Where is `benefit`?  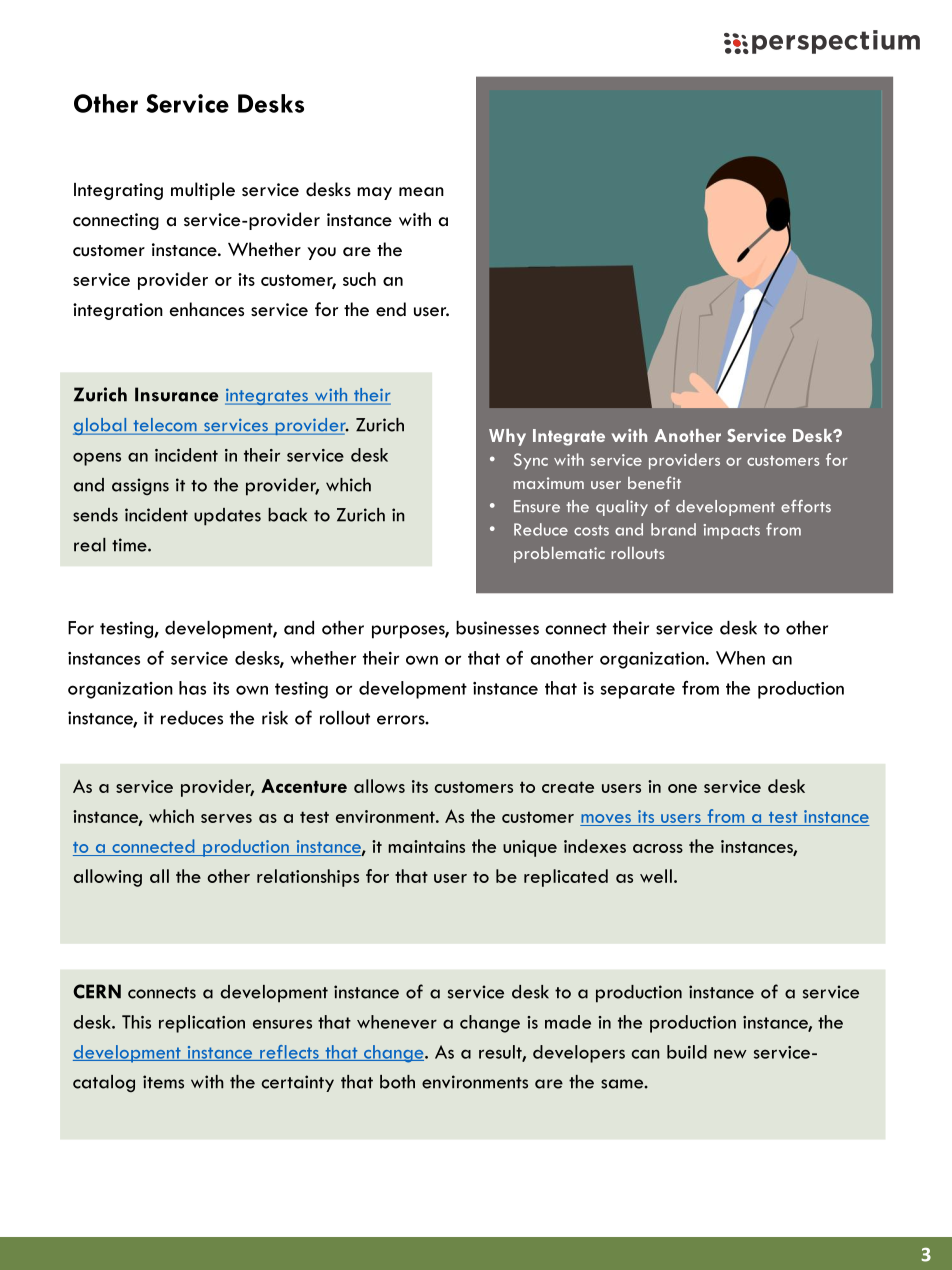
benefit is located at coordinates (654, 482).
